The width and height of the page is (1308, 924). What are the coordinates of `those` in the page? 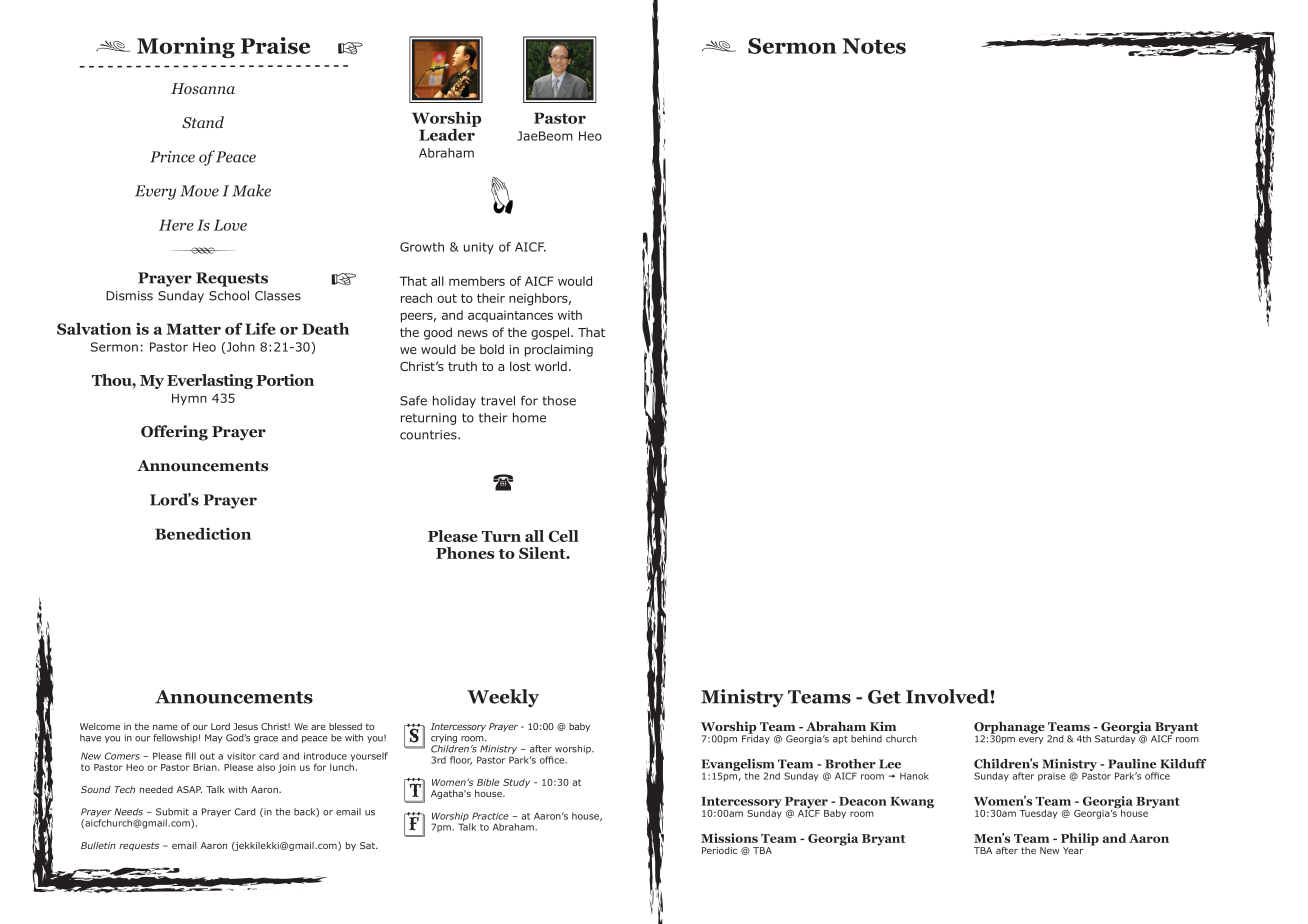 It's located at (559, 401).
